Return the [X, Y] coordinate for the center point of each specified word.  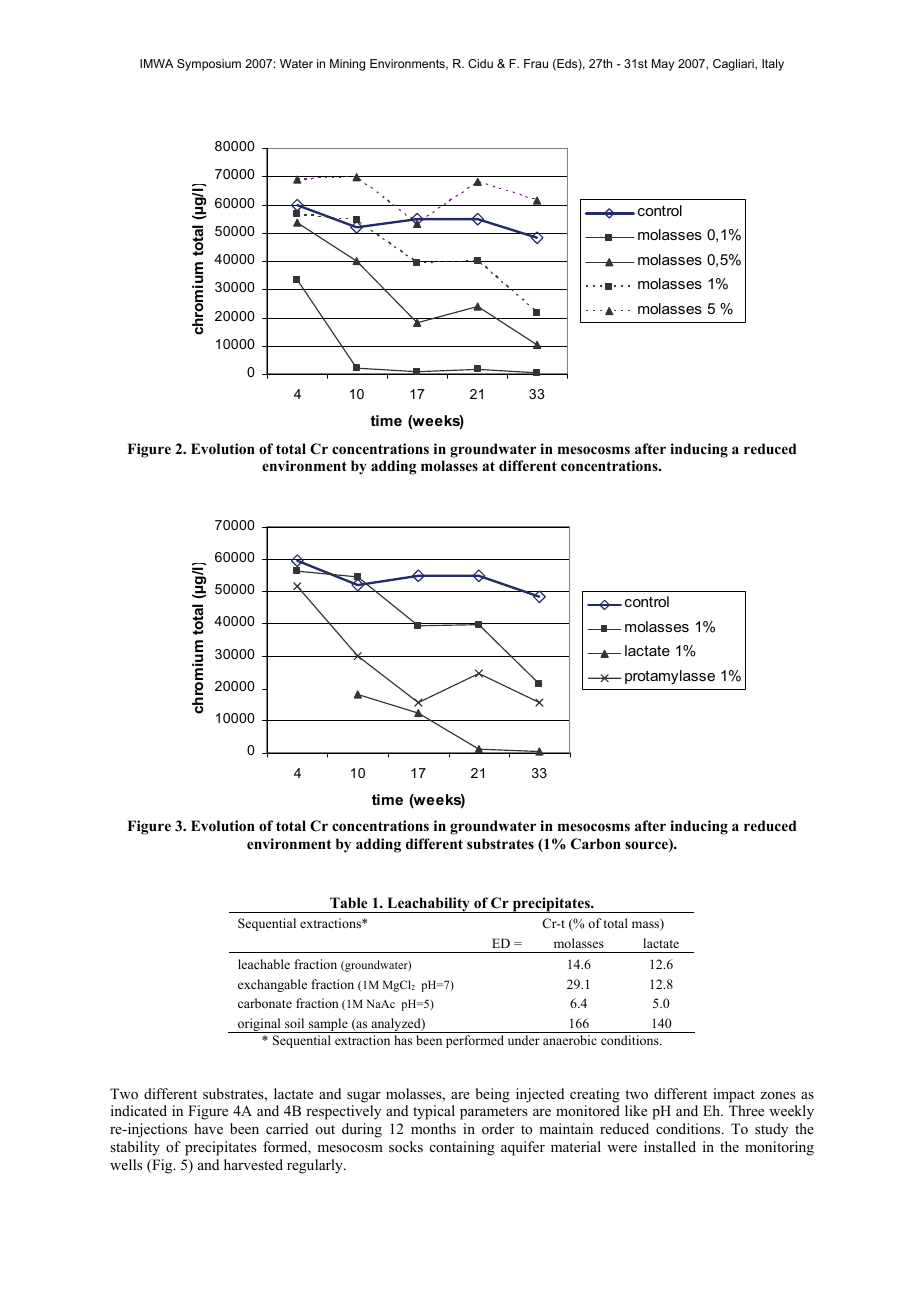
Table [348, 902]
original [259, 1025]
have [208, 1128]
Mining [347, 65]
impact [734, 1095]
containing [462, 1148]
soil [294, 1023]
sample [328, 1025]
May [663, 65]
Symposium [209, 65]
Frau [536, 63]
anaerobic [570, 1040]
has [403, 1040]
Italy [773, 65]
